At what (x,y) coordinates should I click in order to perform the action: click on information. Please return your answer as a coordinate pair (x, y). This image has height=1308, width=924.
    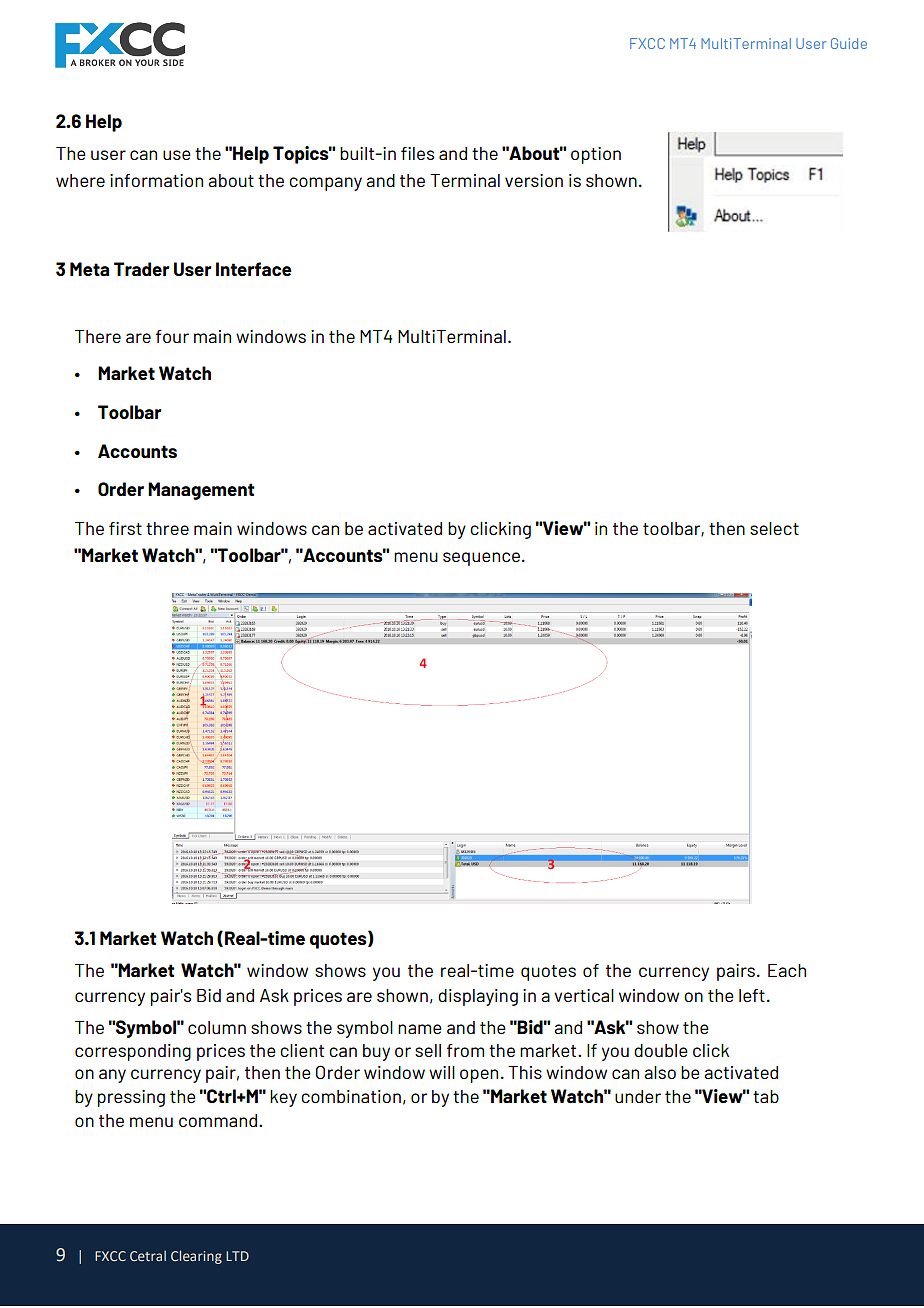
    Looking at the image, I should click on (156, 180).
